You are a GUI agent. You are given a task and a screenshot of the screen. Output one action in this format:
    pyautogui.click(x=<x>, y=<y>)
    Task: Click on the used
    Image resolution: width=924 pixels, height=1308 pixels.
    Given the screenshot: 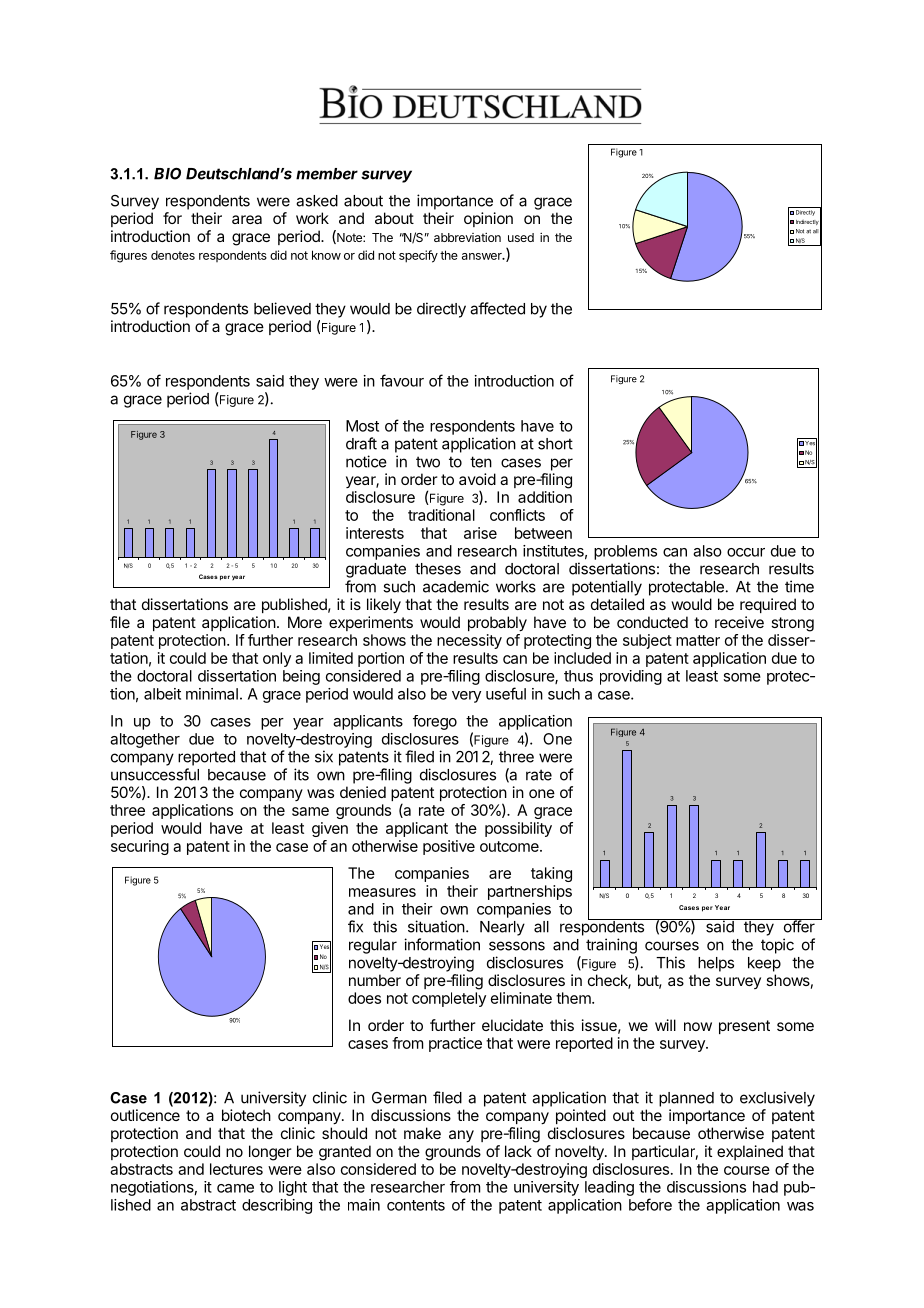 What is the action you would take?
    pyautogui.click(x=521, y=237)
